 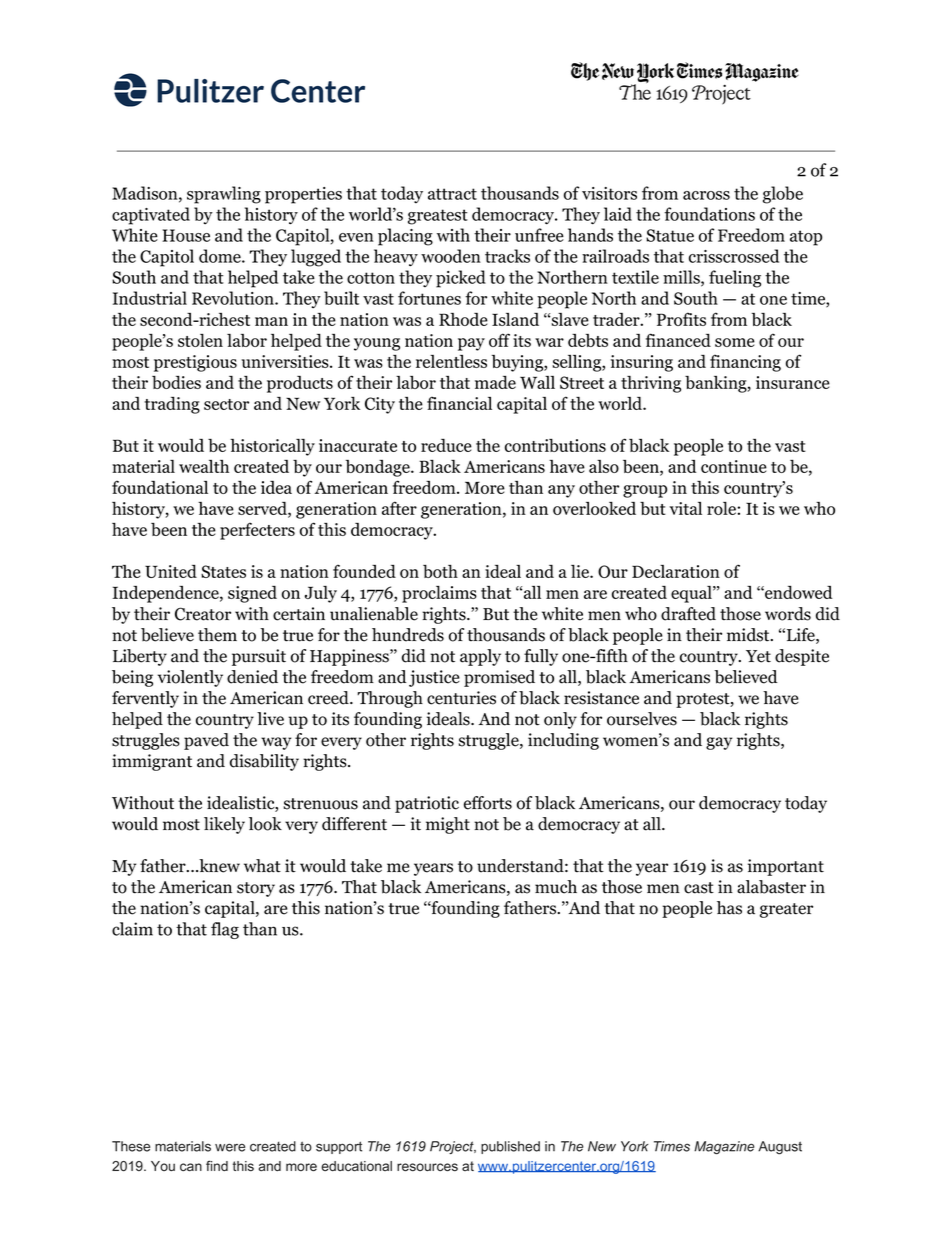 I want to click on greatest, so click(x=438, y=217).
